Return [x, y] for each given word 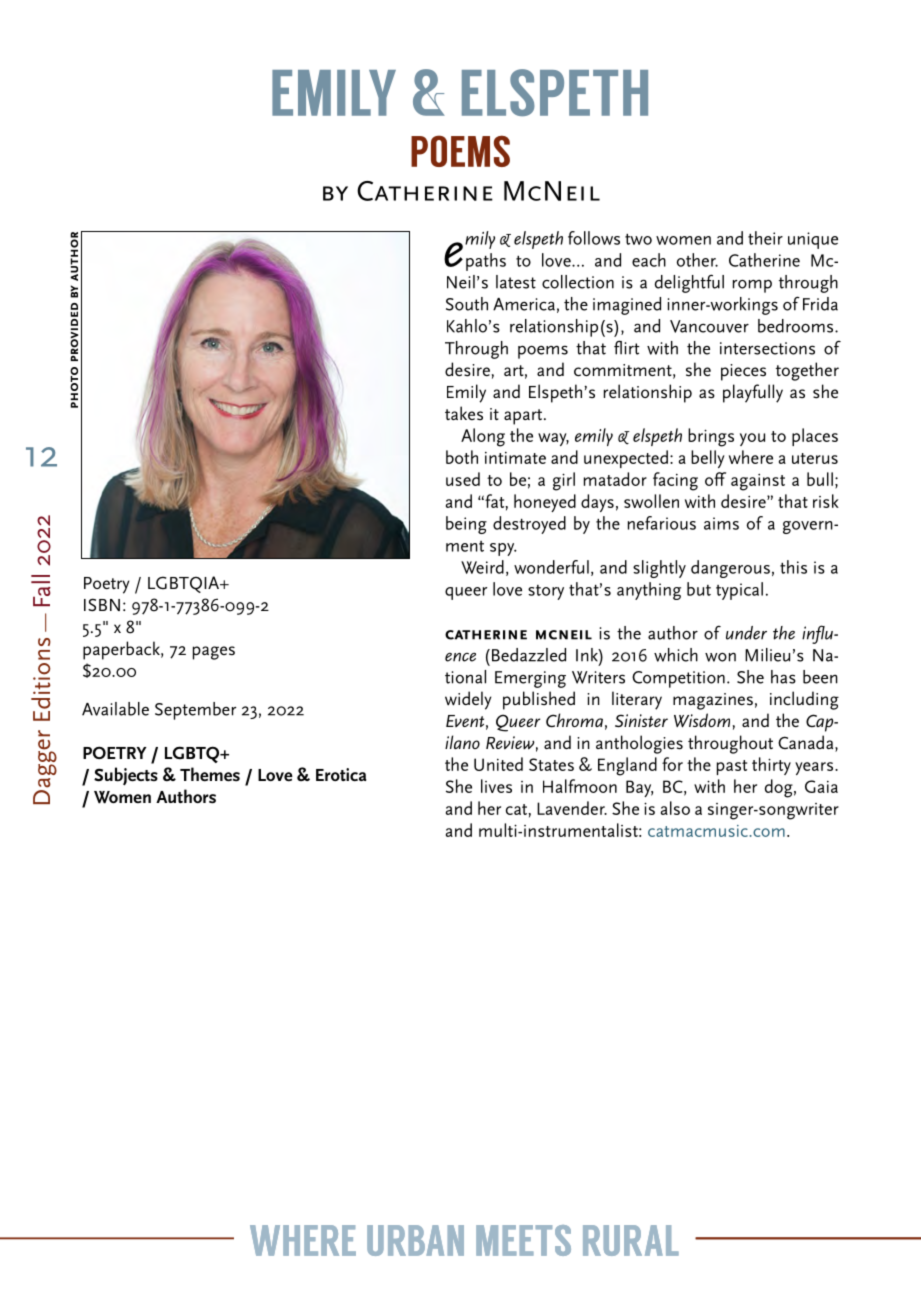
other [697, 260]
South [467, 304]
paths [486, 262]
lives [496, 786]
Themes [210, 774]
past [732, 767]
